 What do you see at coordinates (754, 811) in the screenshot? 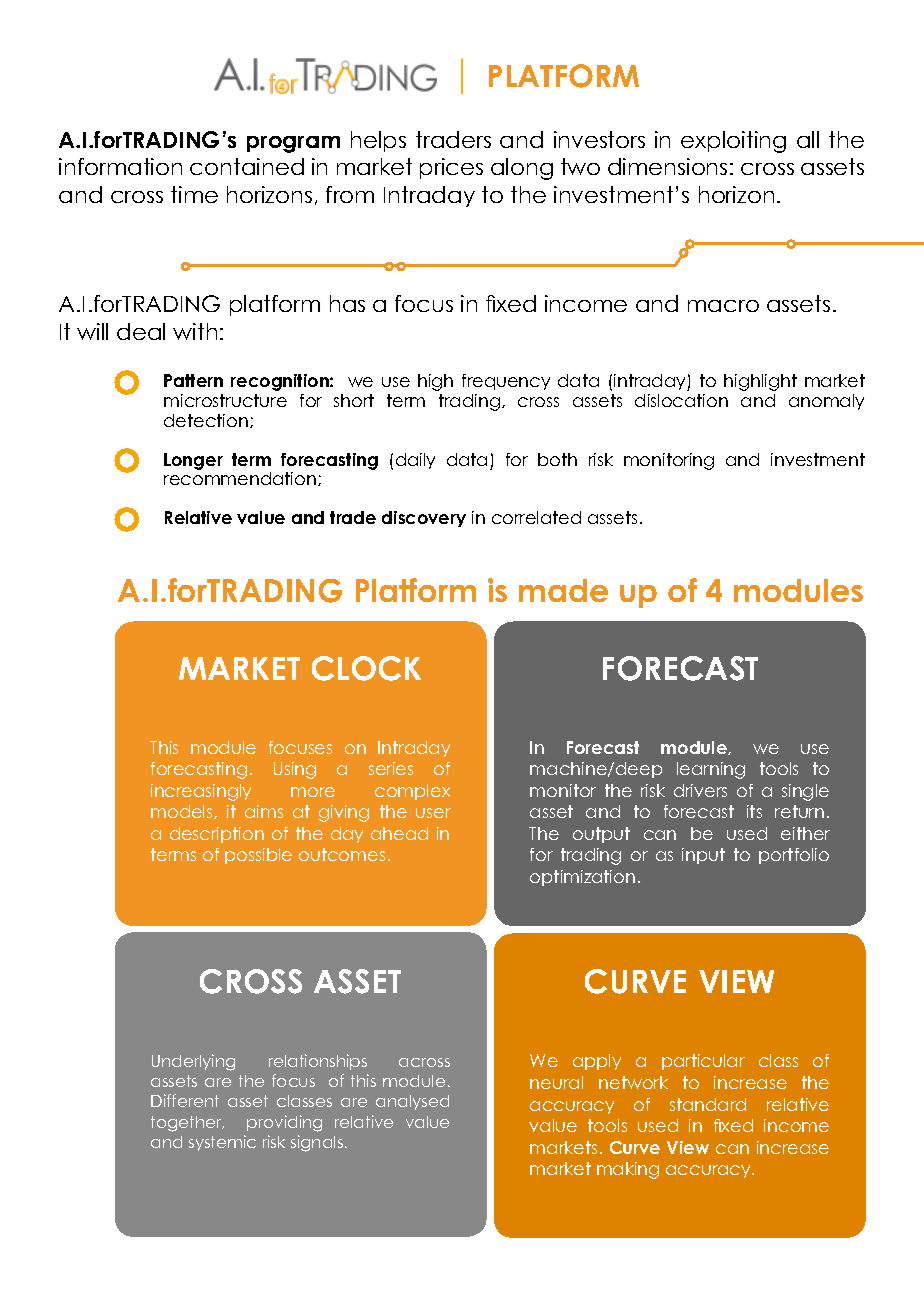
I see `its` at bounding box center [754, 811].
